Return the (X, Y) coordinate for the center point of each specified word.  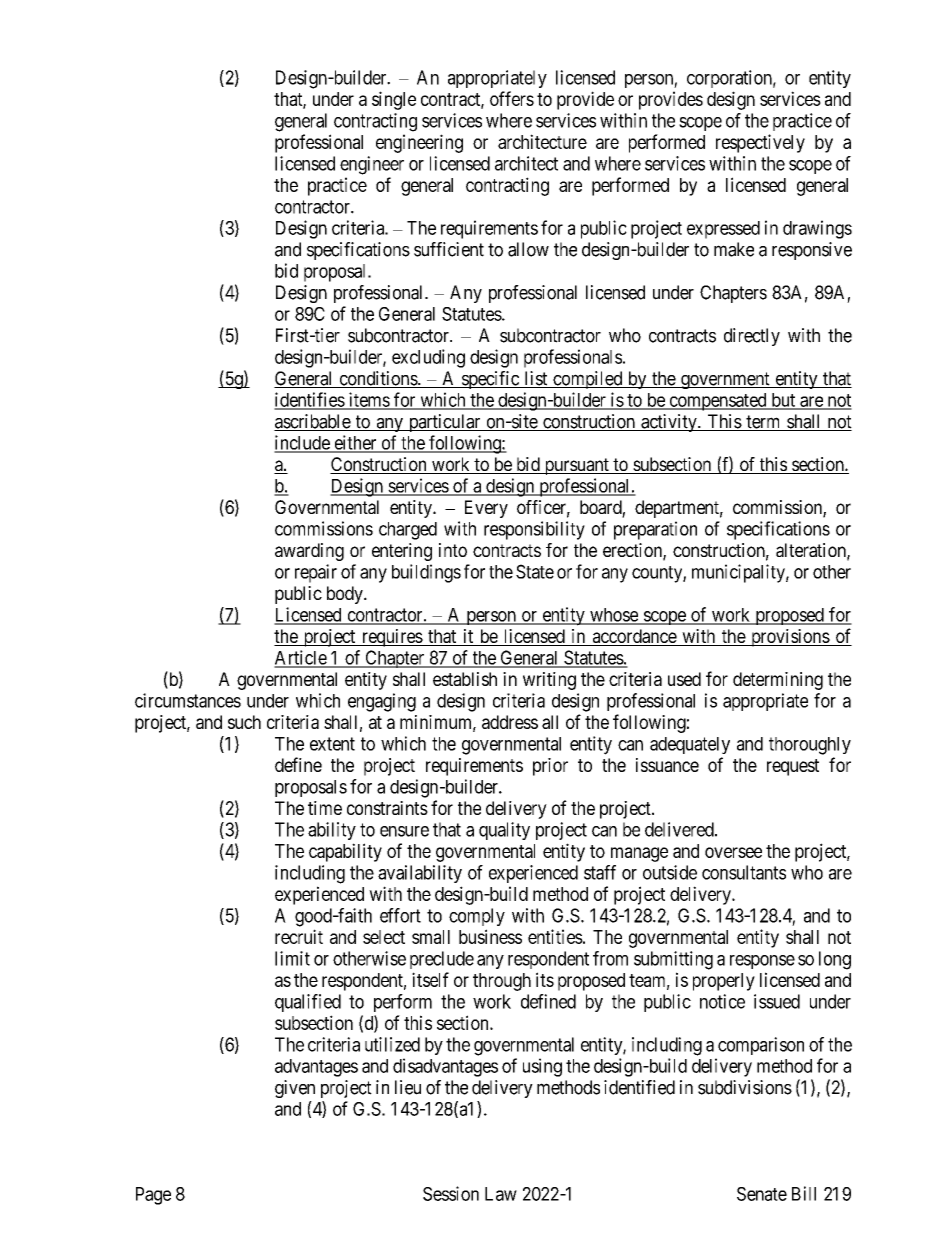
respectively (760, 143)
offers (512, 98)
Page (153, 1196)
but (783, 401)
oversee (733, 852)
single (394, 100)
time (325, 808)
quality (504, 831)
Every (486, 509)
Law (501, 1194)
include (302, 443)
